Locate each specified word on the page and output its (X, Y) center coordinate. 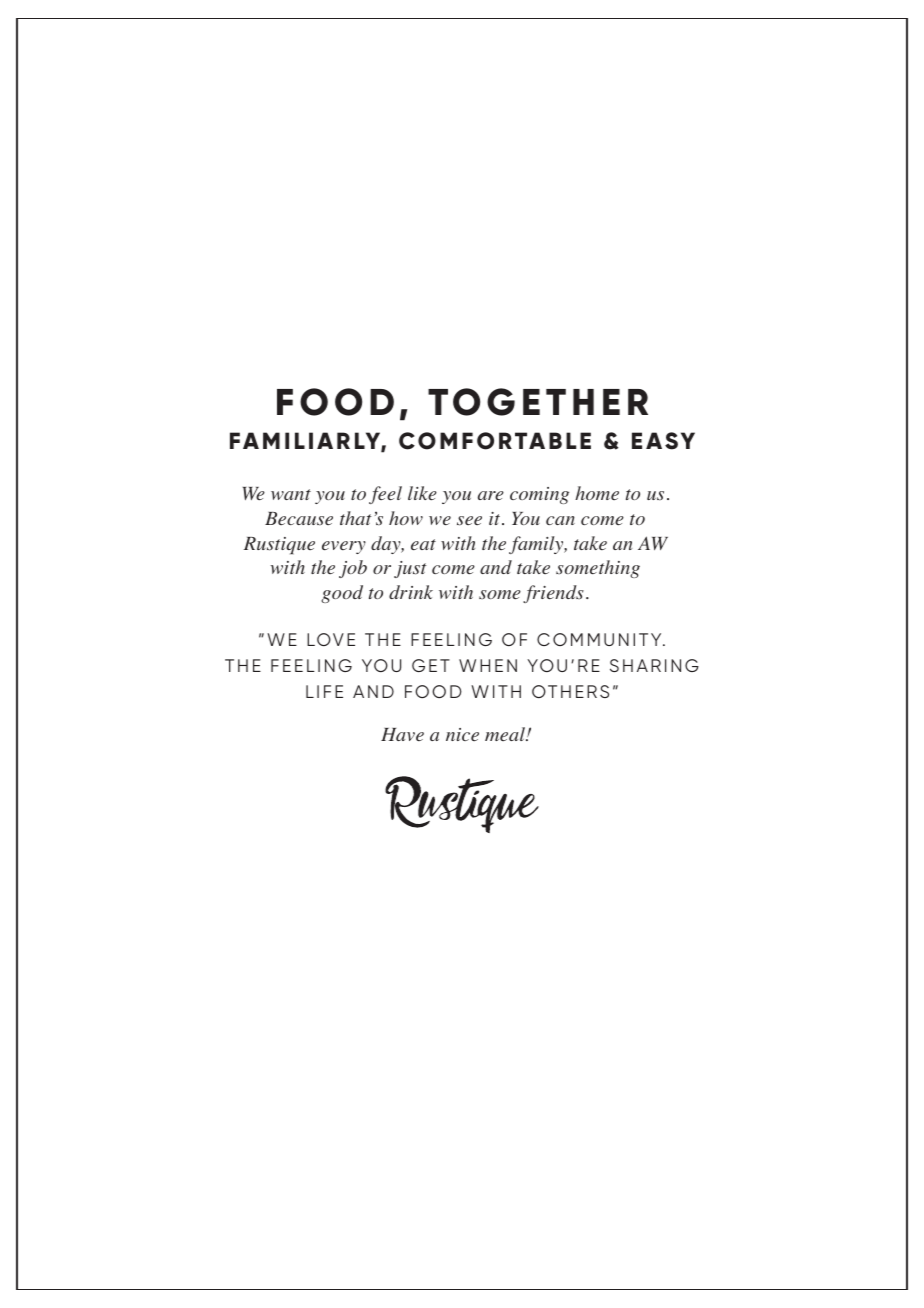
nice (462, 734)
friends (553, 594)
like (422, 493)
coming (539, 495)
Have (402, 734)
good (342, 594)
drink (411, 592)
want (291, 494)
